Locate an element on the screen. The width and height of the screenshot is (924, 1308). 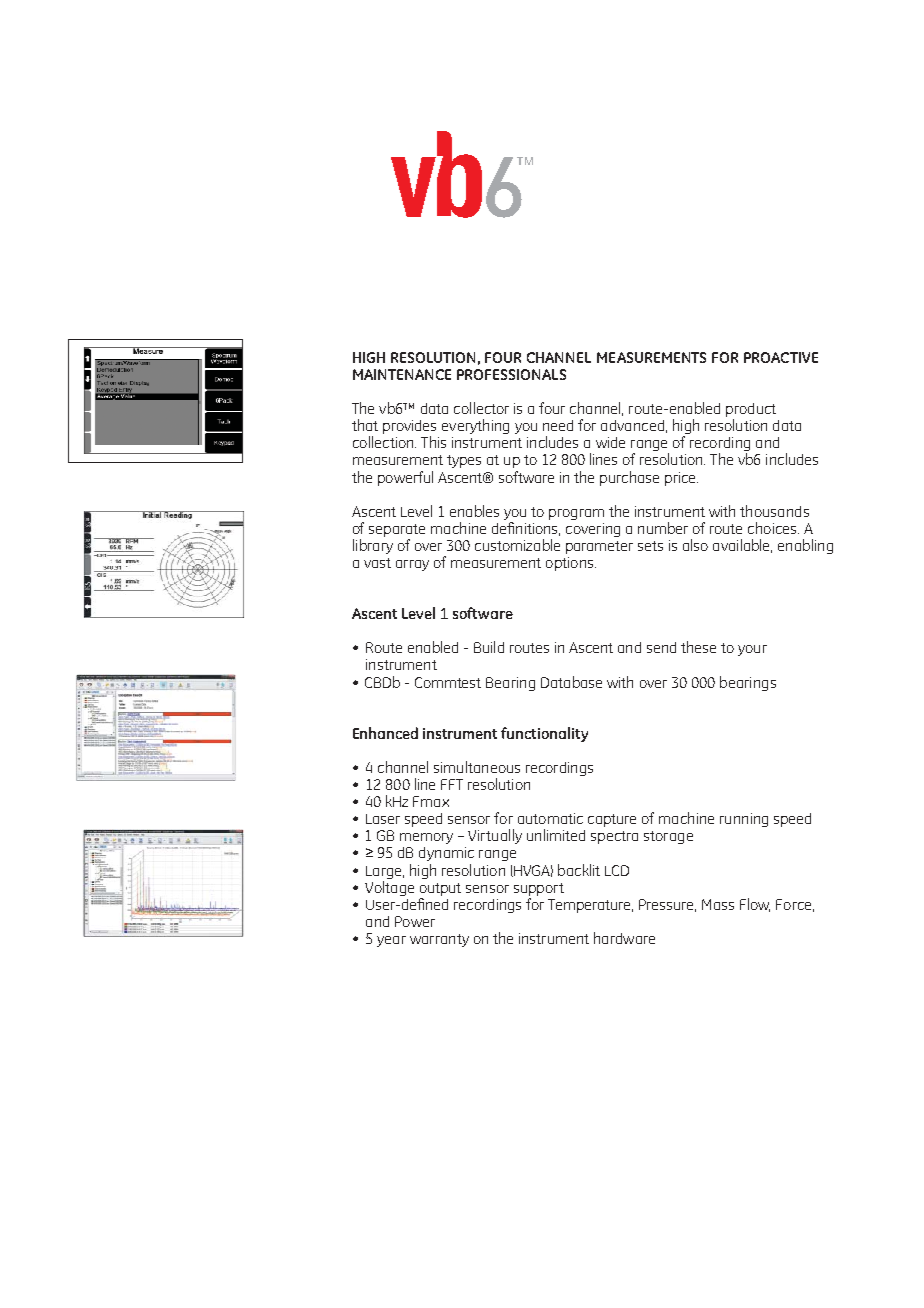
Build is located at coordinates (489, 647).
